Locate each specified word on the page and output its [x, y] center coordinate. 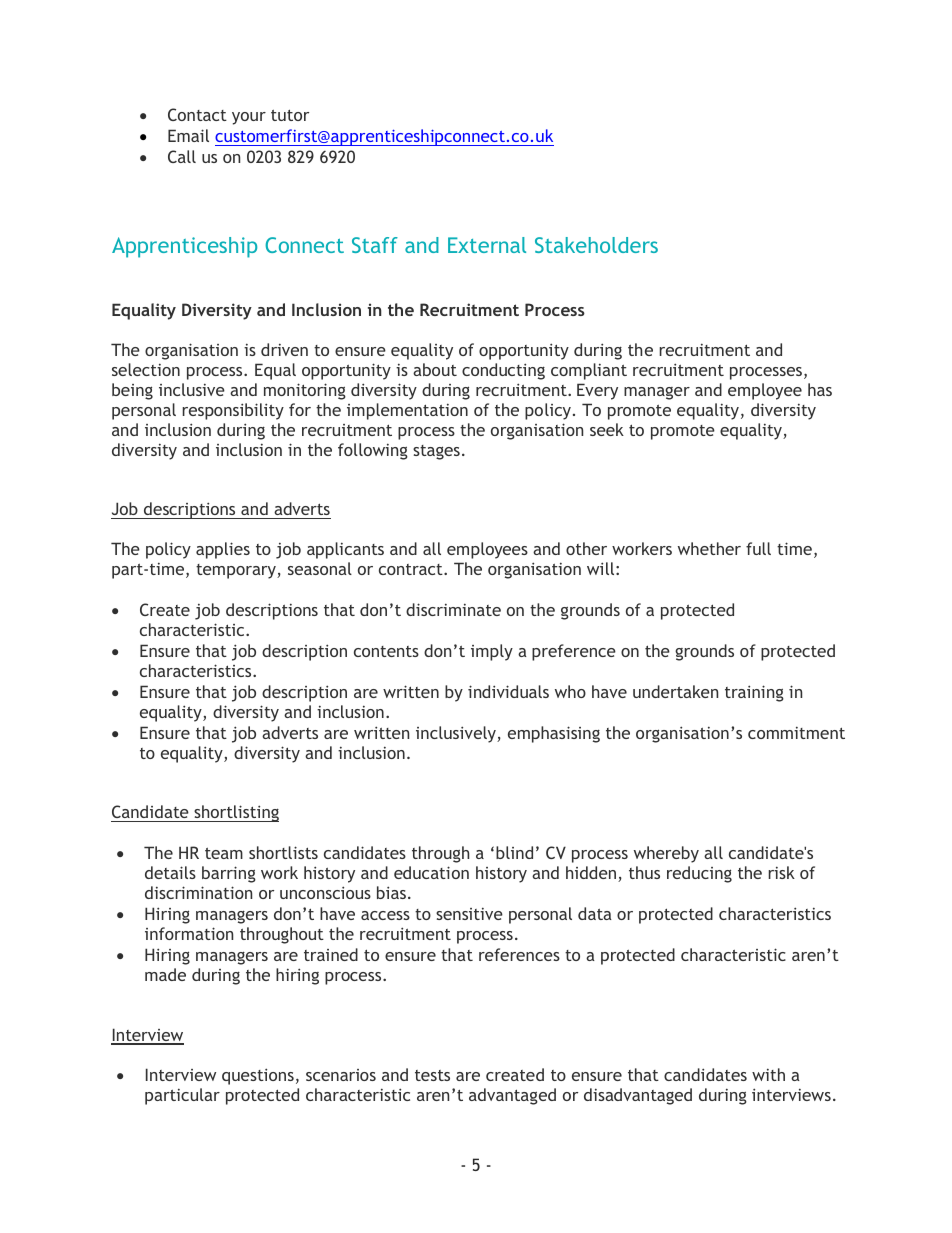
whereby [666, 854]
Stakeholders [596, 245]
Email [188, 135]
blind [514, 852]
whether [709, 548]
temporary [237, 571]
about [435, 369]
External [487, 245]
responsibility [233, 411]
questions [258, 1076]
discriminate [453, 609]
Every [597, 391]
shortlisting [235, 813]
